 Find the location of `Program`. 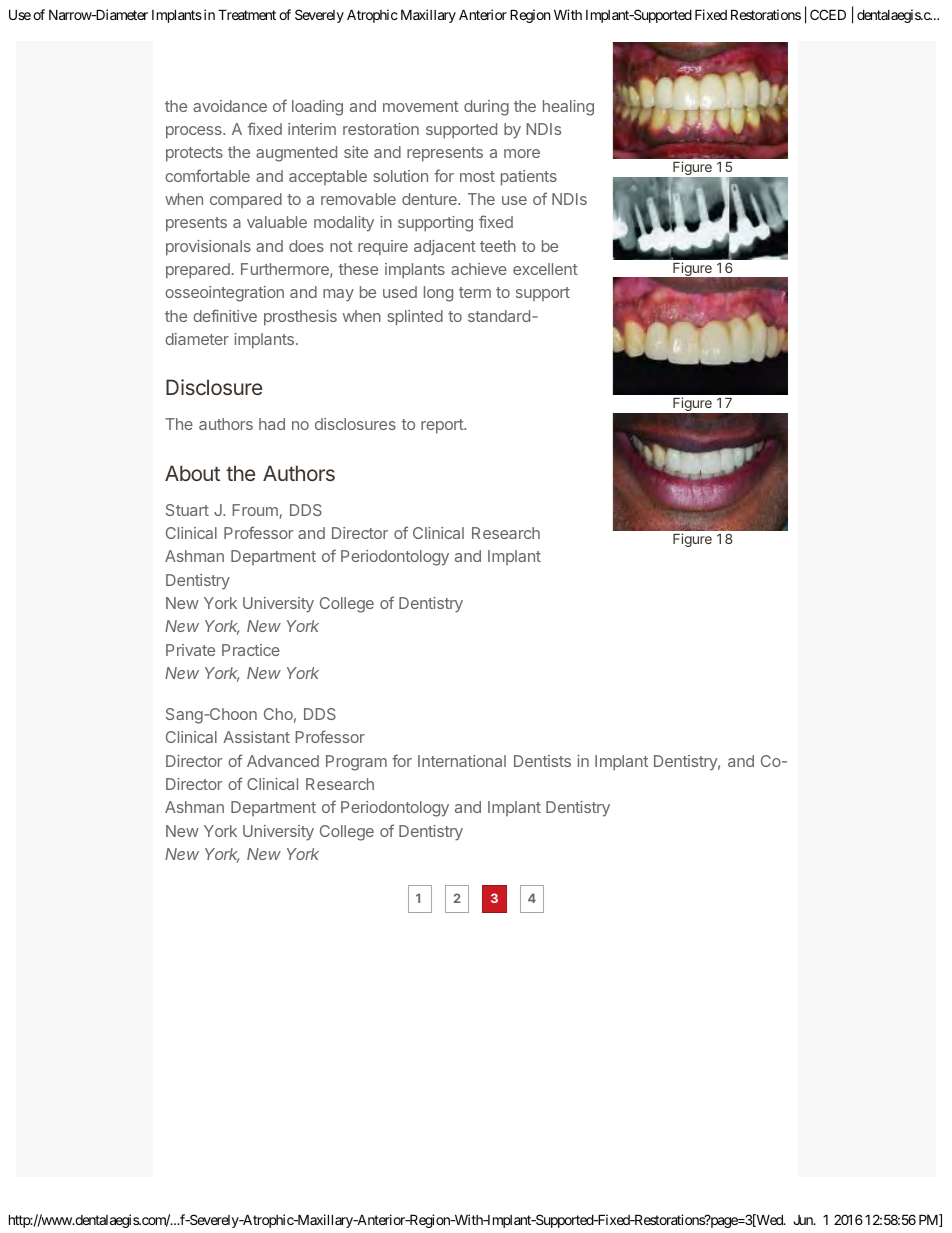

Program is located at coordinates (356, 763).
